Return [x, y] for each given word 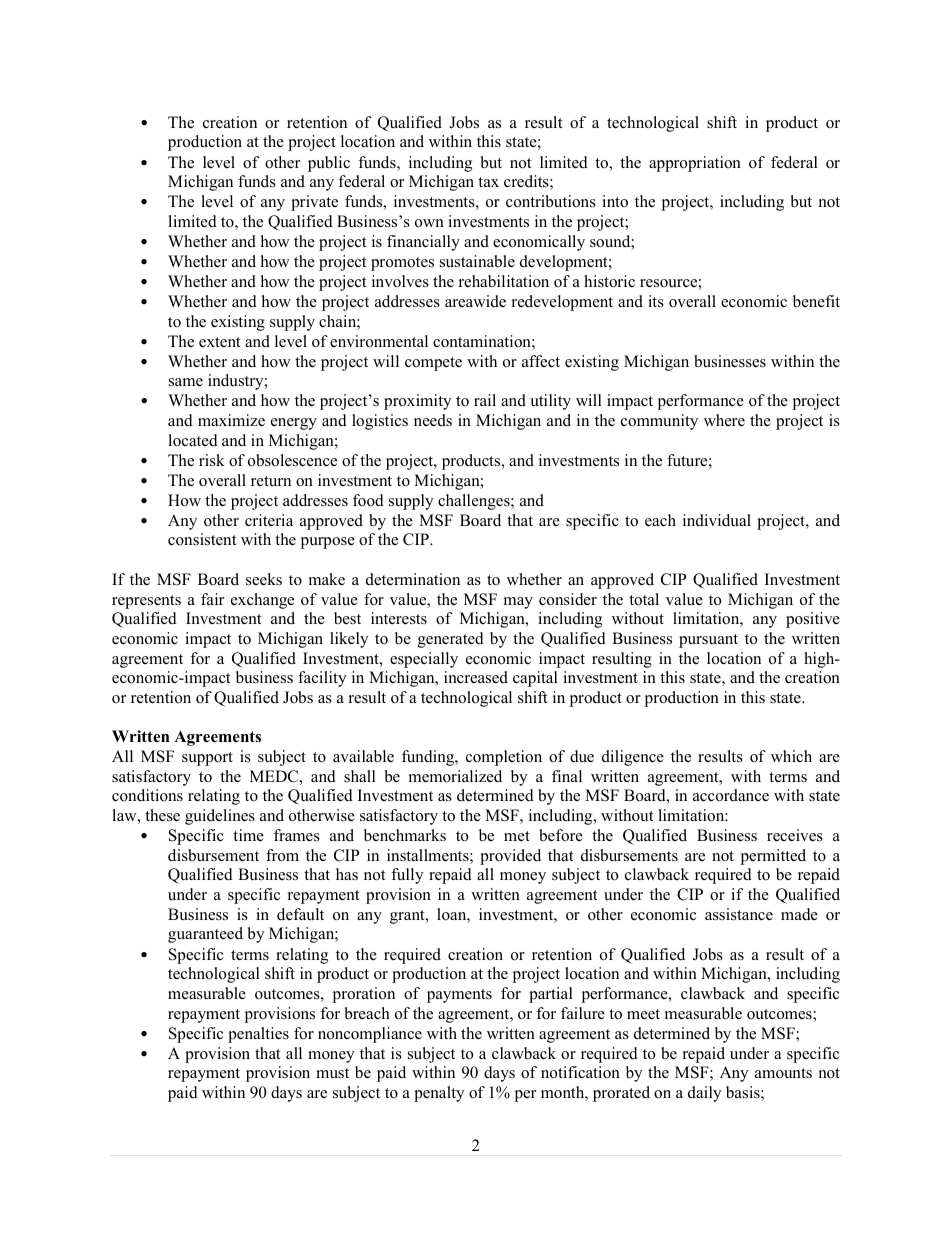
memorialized [455, 776]
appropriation [695, 164]
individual [717, 520]
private [314, 203]
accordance [731, 795]
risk [212, 460]
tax [488, 182]
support [207, 759]
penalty [439, 1094]
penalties [258, 1035]
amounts [783, 1073]
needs [433, 420]
